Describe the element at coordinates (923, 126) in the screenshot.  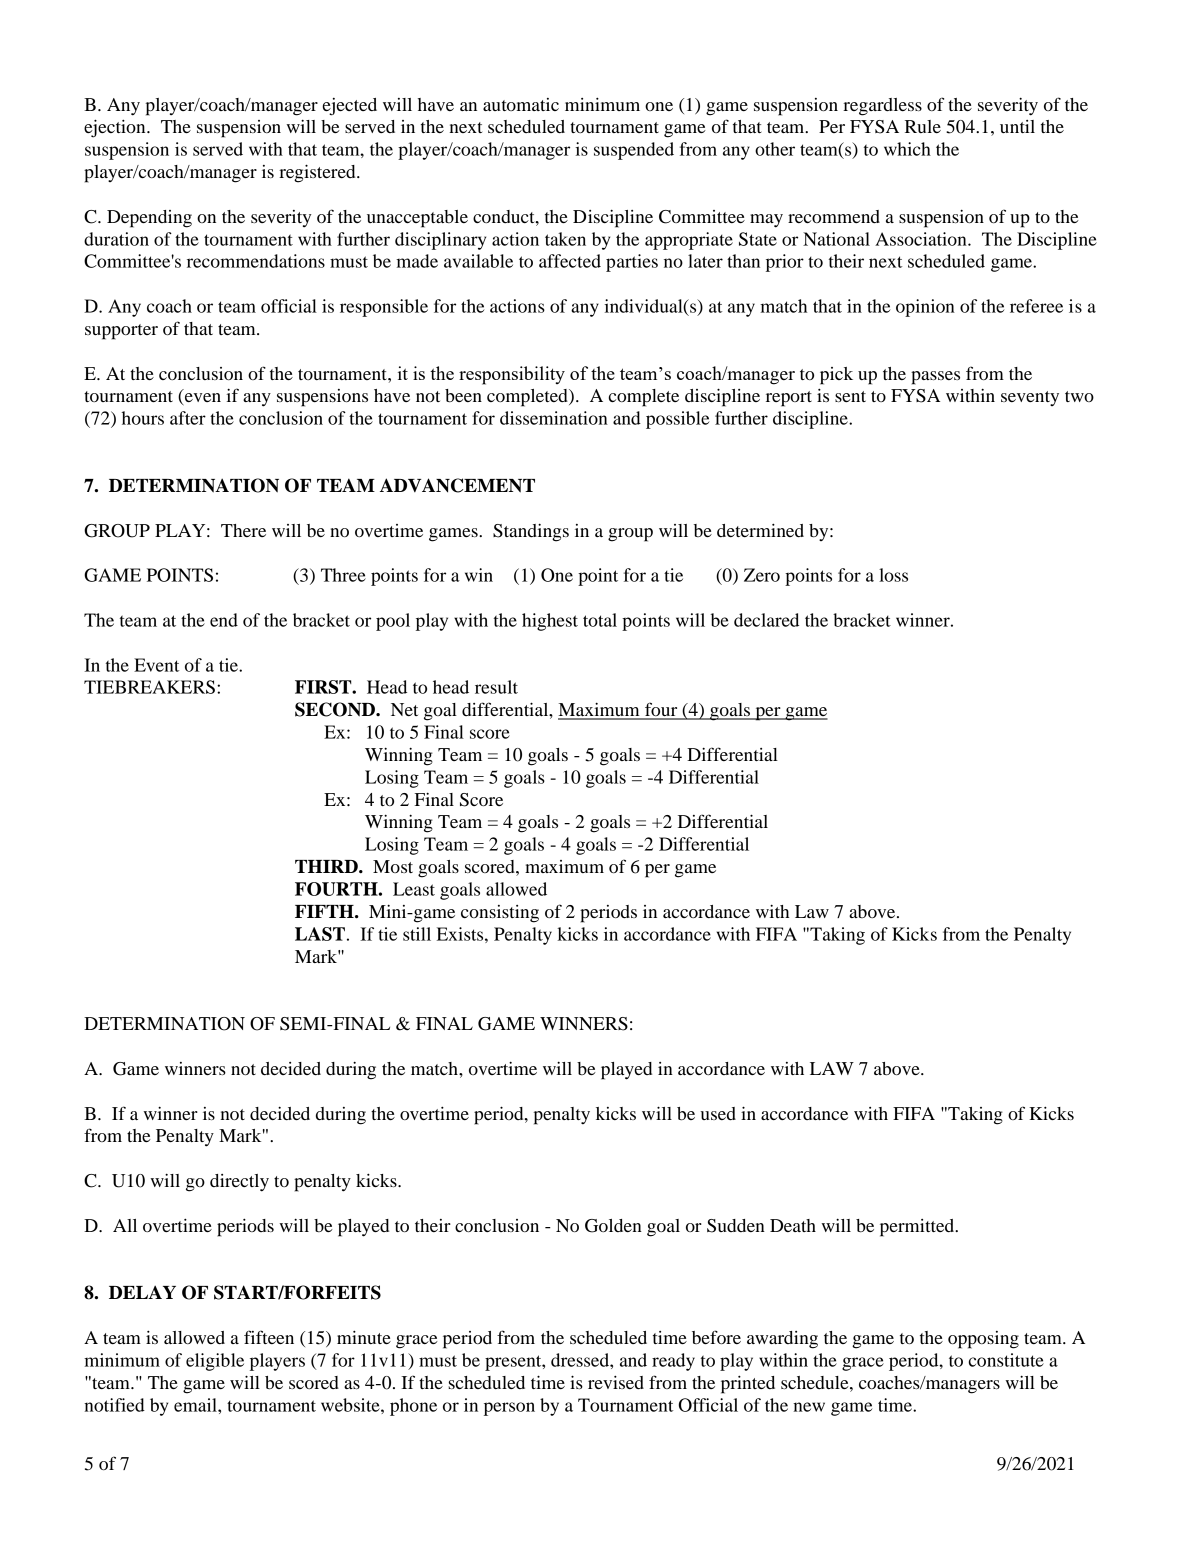
I see `Rule` at that location.
